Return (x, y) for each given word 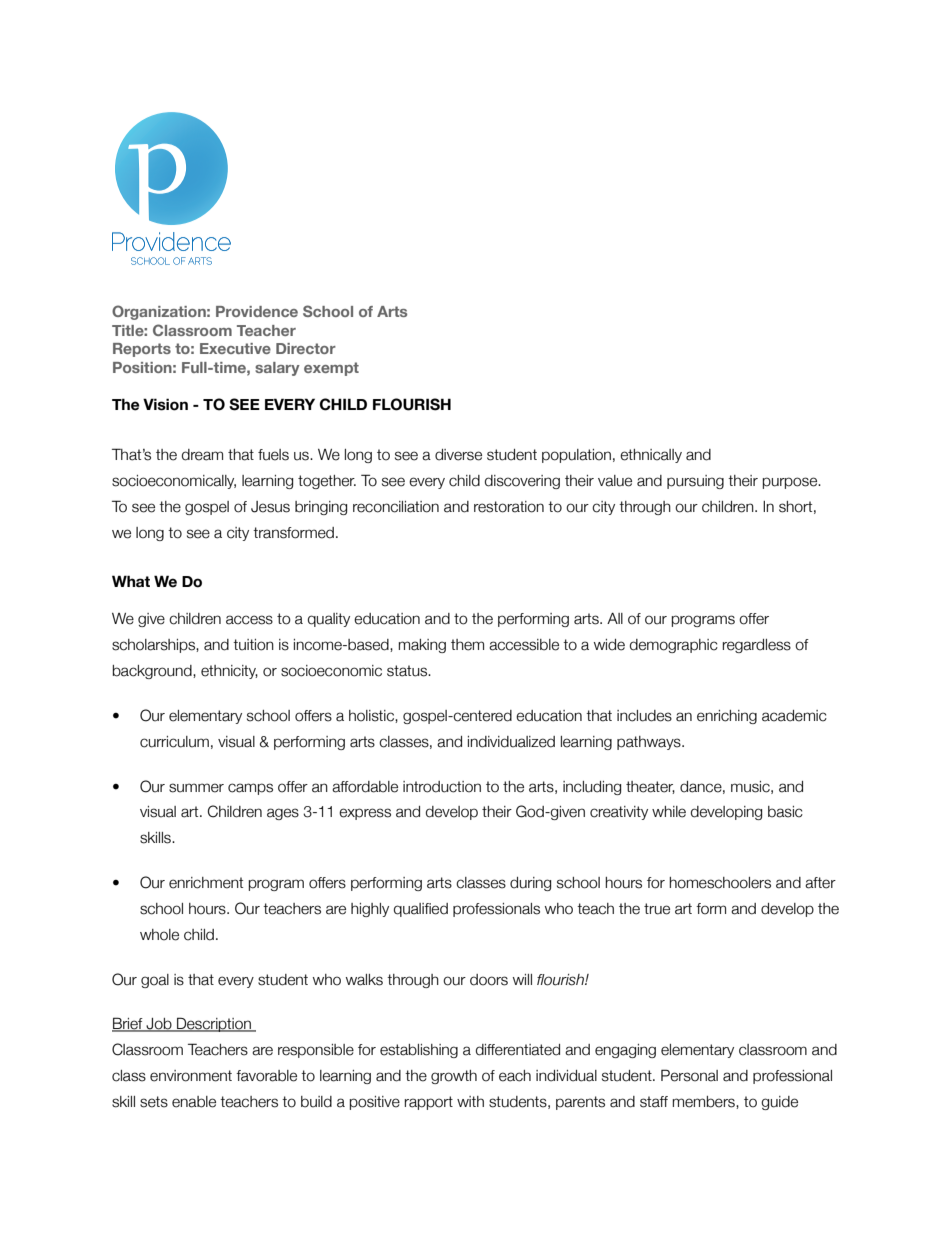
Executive (235, 348)
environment (191, 1076)
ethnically (651, 456)
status (408, 671)
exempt (331, 369)
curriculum (174, 742)
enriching (727, 717)
